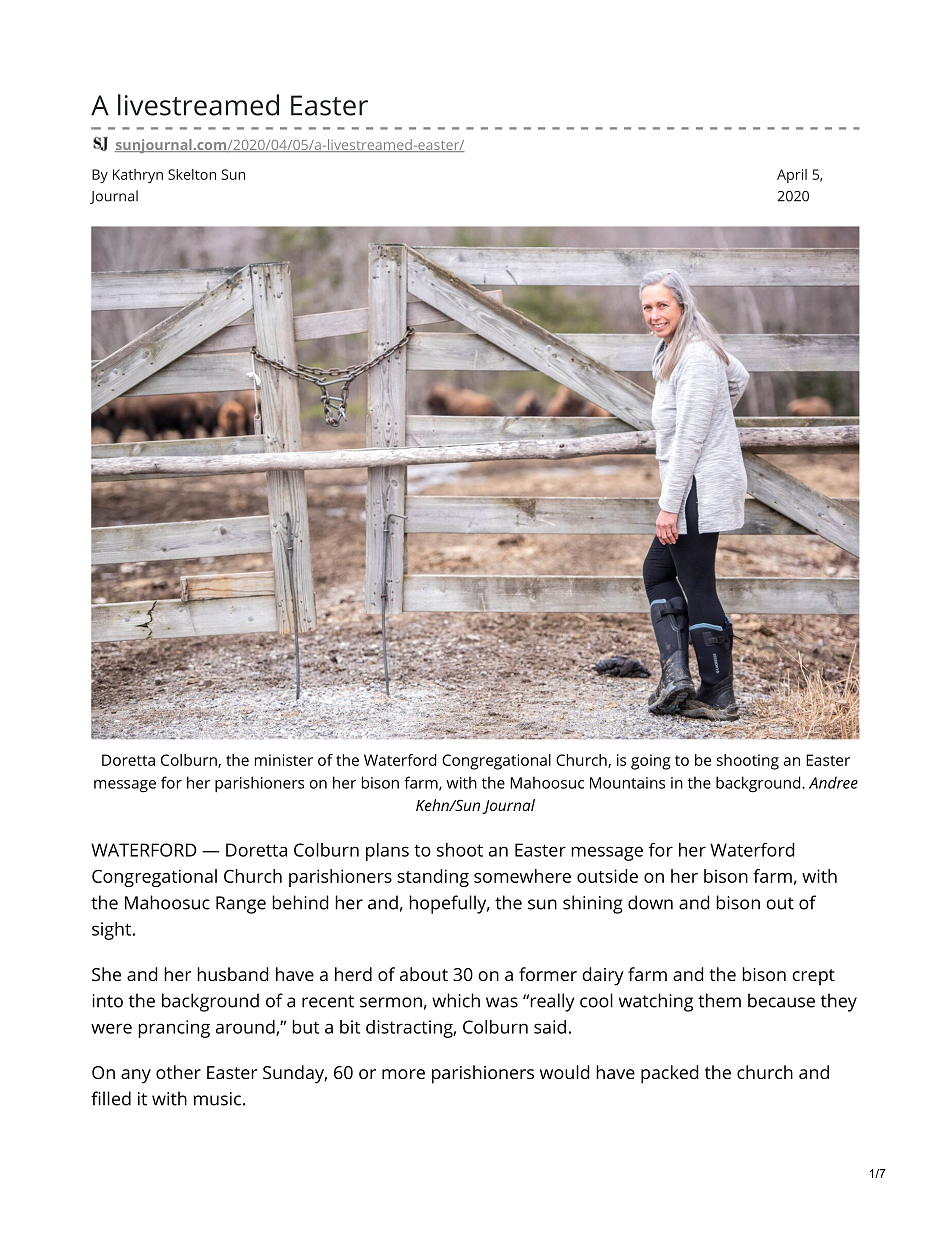 Image resolution: width=952 pixels, height=1233 pixels. Describe the element at coordinates (138, 176) in the screenshot. I see `Kathryn` at that location.
